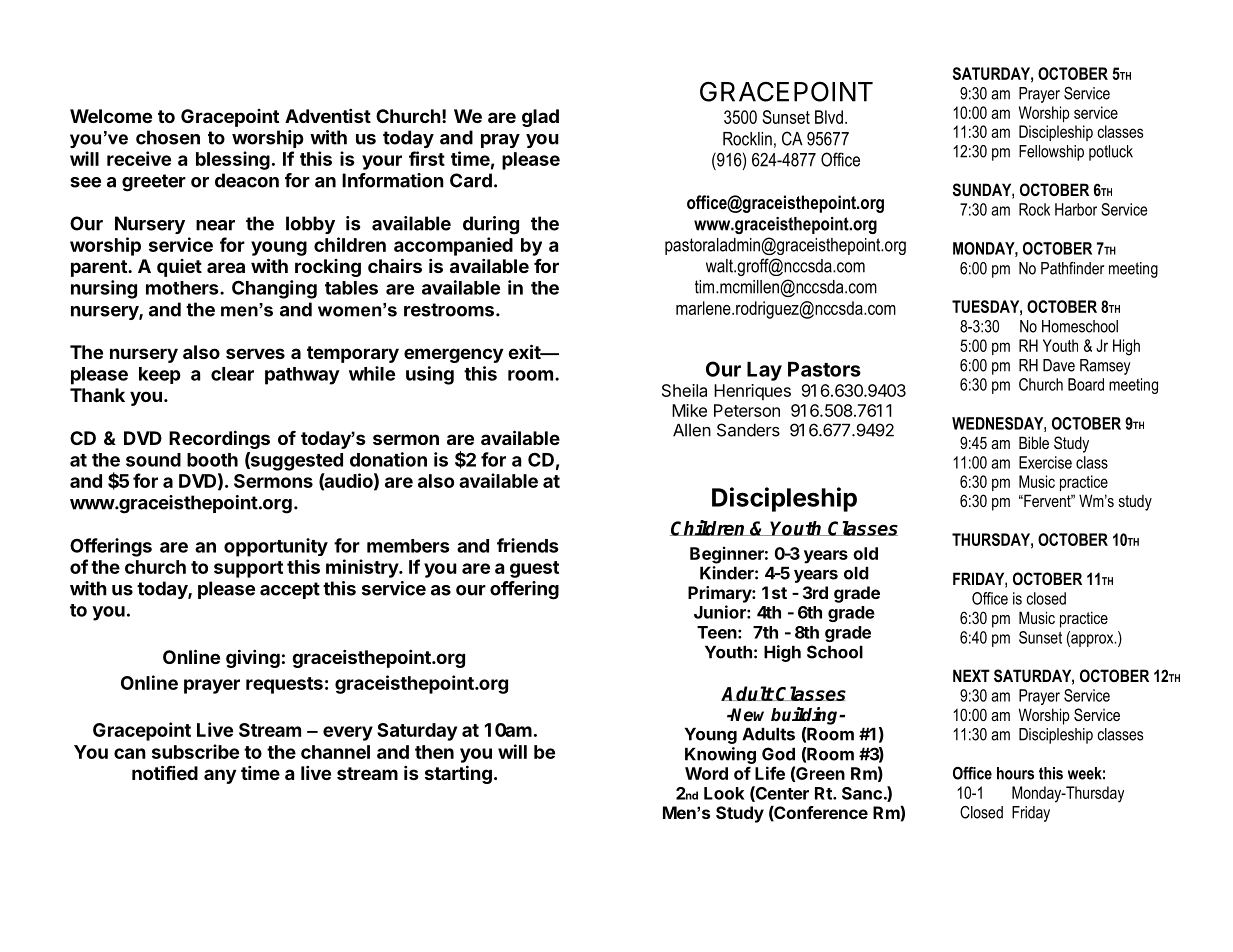 The width and height of the screenshot is (1233, 952). Describe the element at coordinates (168, 137) in the screenshot. I see `chosen` at that location.
